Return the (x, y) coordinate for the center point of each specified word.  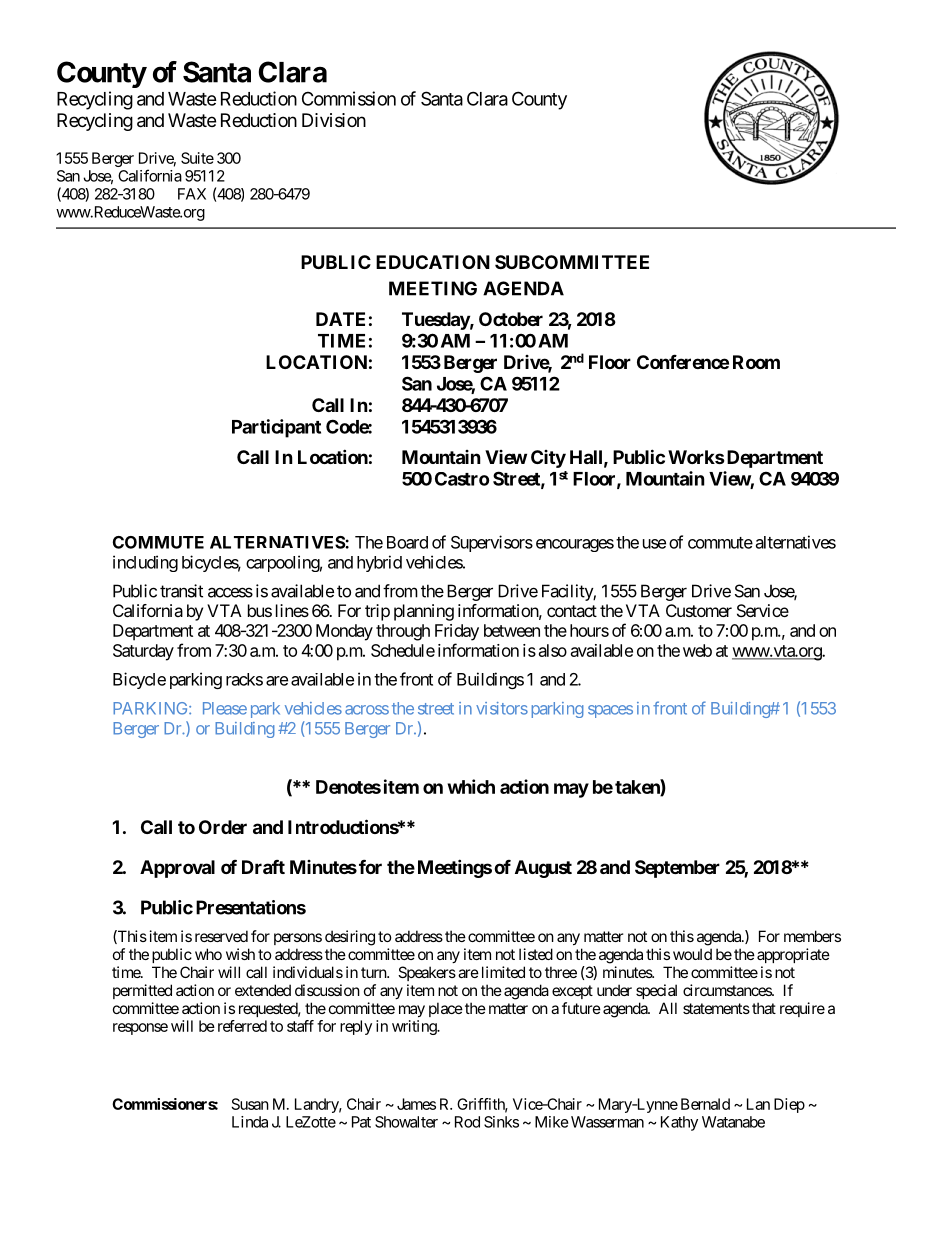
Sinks (501, 1122)
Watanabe (733, 1122)
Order (223, 827)
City (548, 459)
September (677, 869)
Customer (699, 610)
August (543, 869)
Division (334, 120)
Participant (276, 428)
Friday (457, 632)
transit (181, 591)
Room (756, 362)
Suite (197, 158)
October (511, 319)
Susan (250, 1104)
